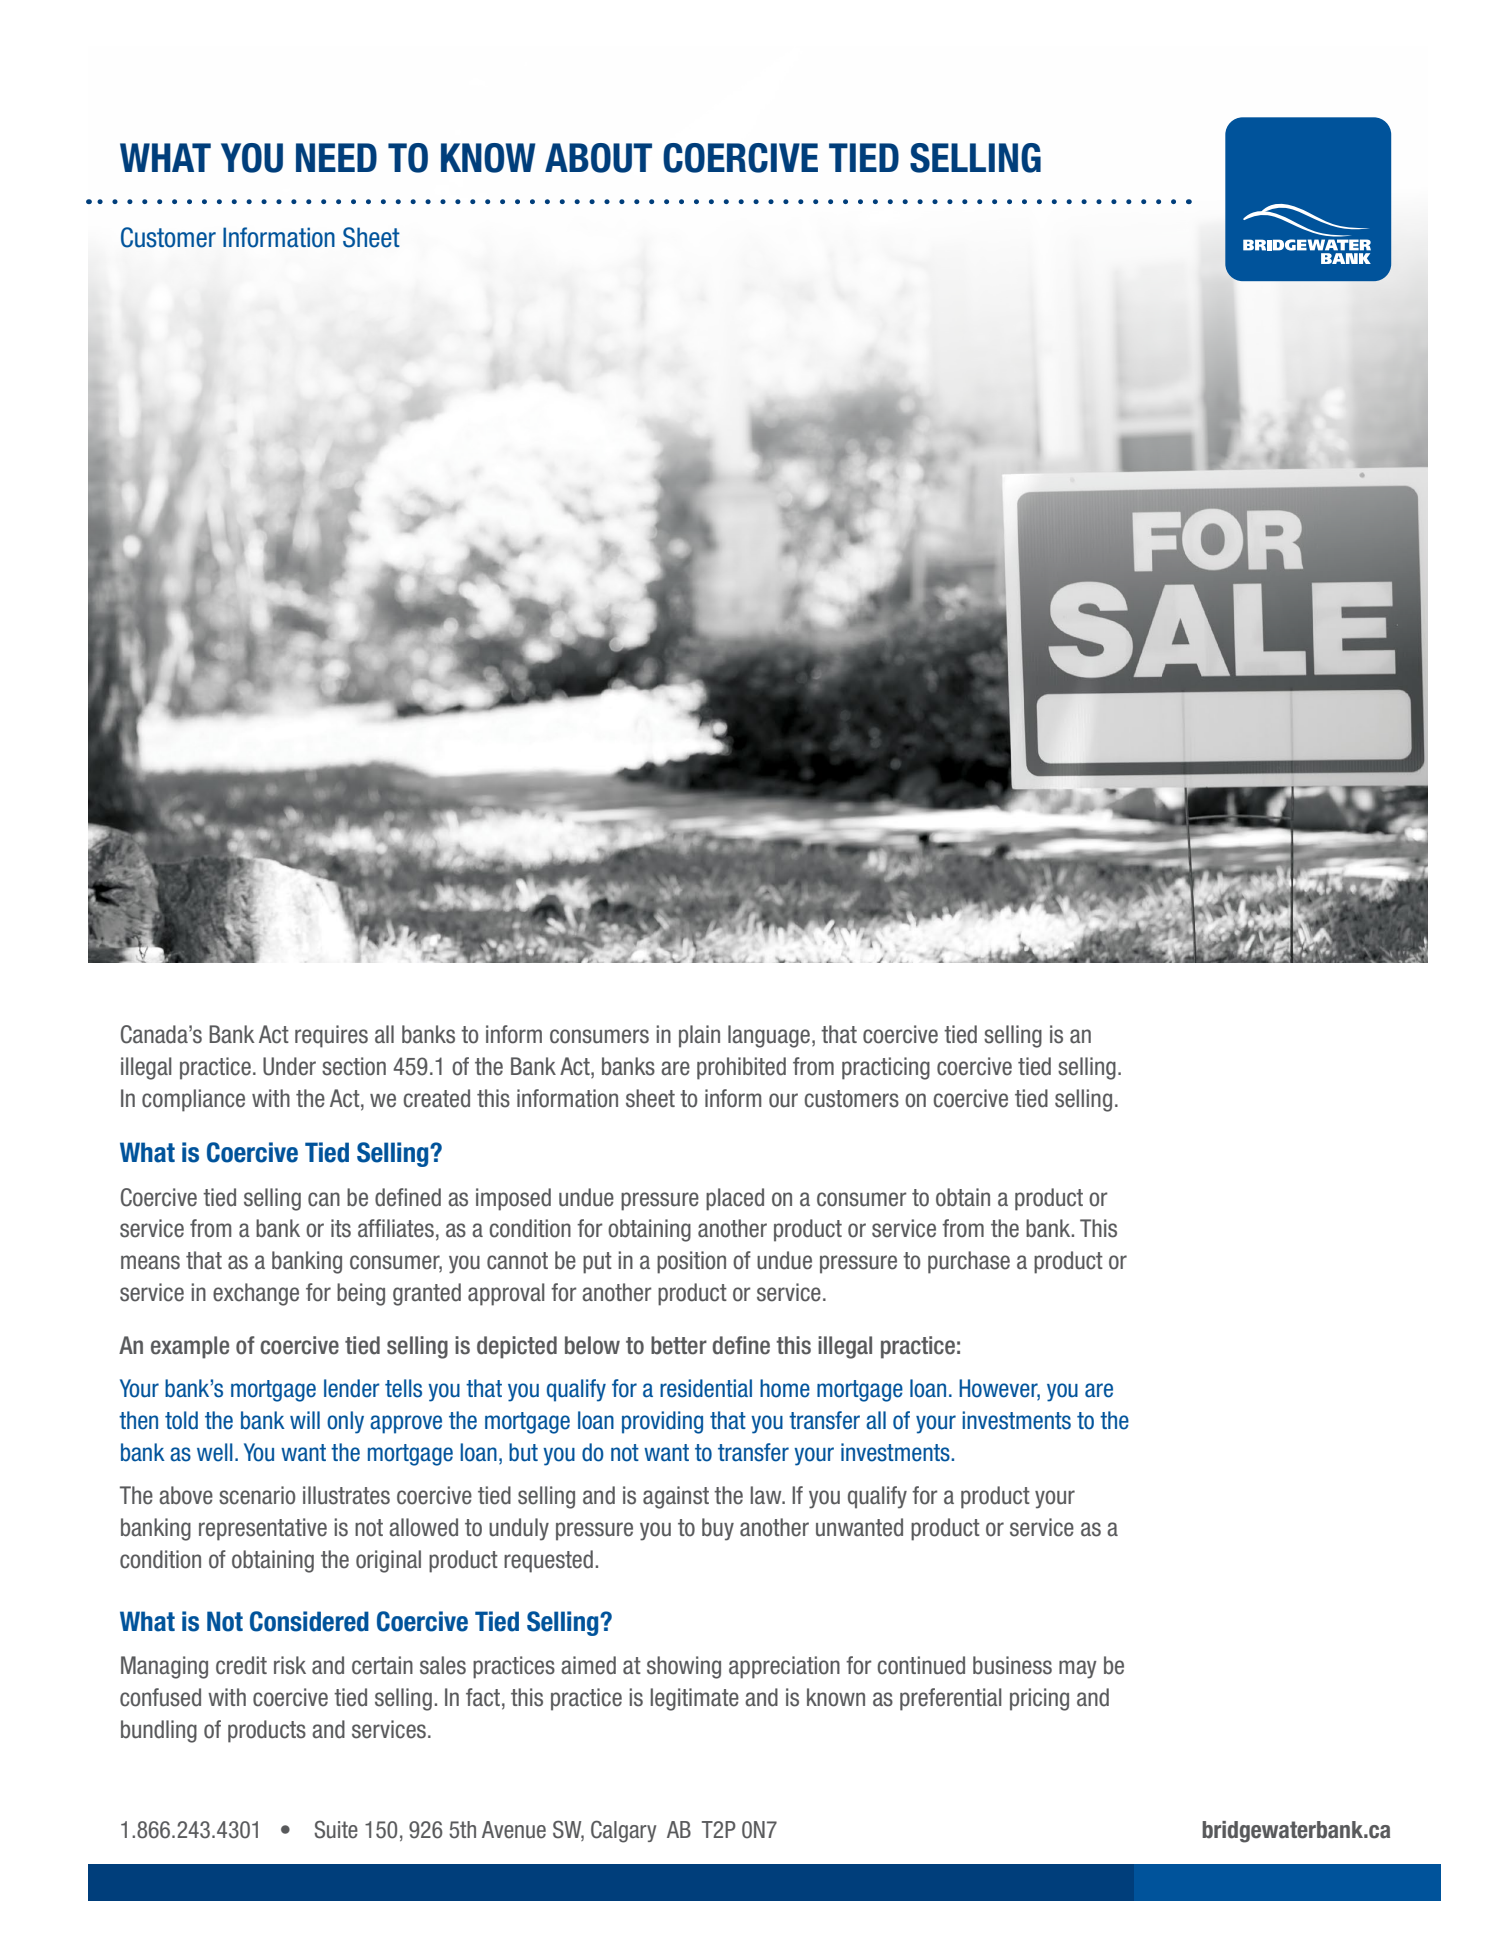 The height and width of the image is (1947, 1504). I want to click on Under, so click(289, 1066).
